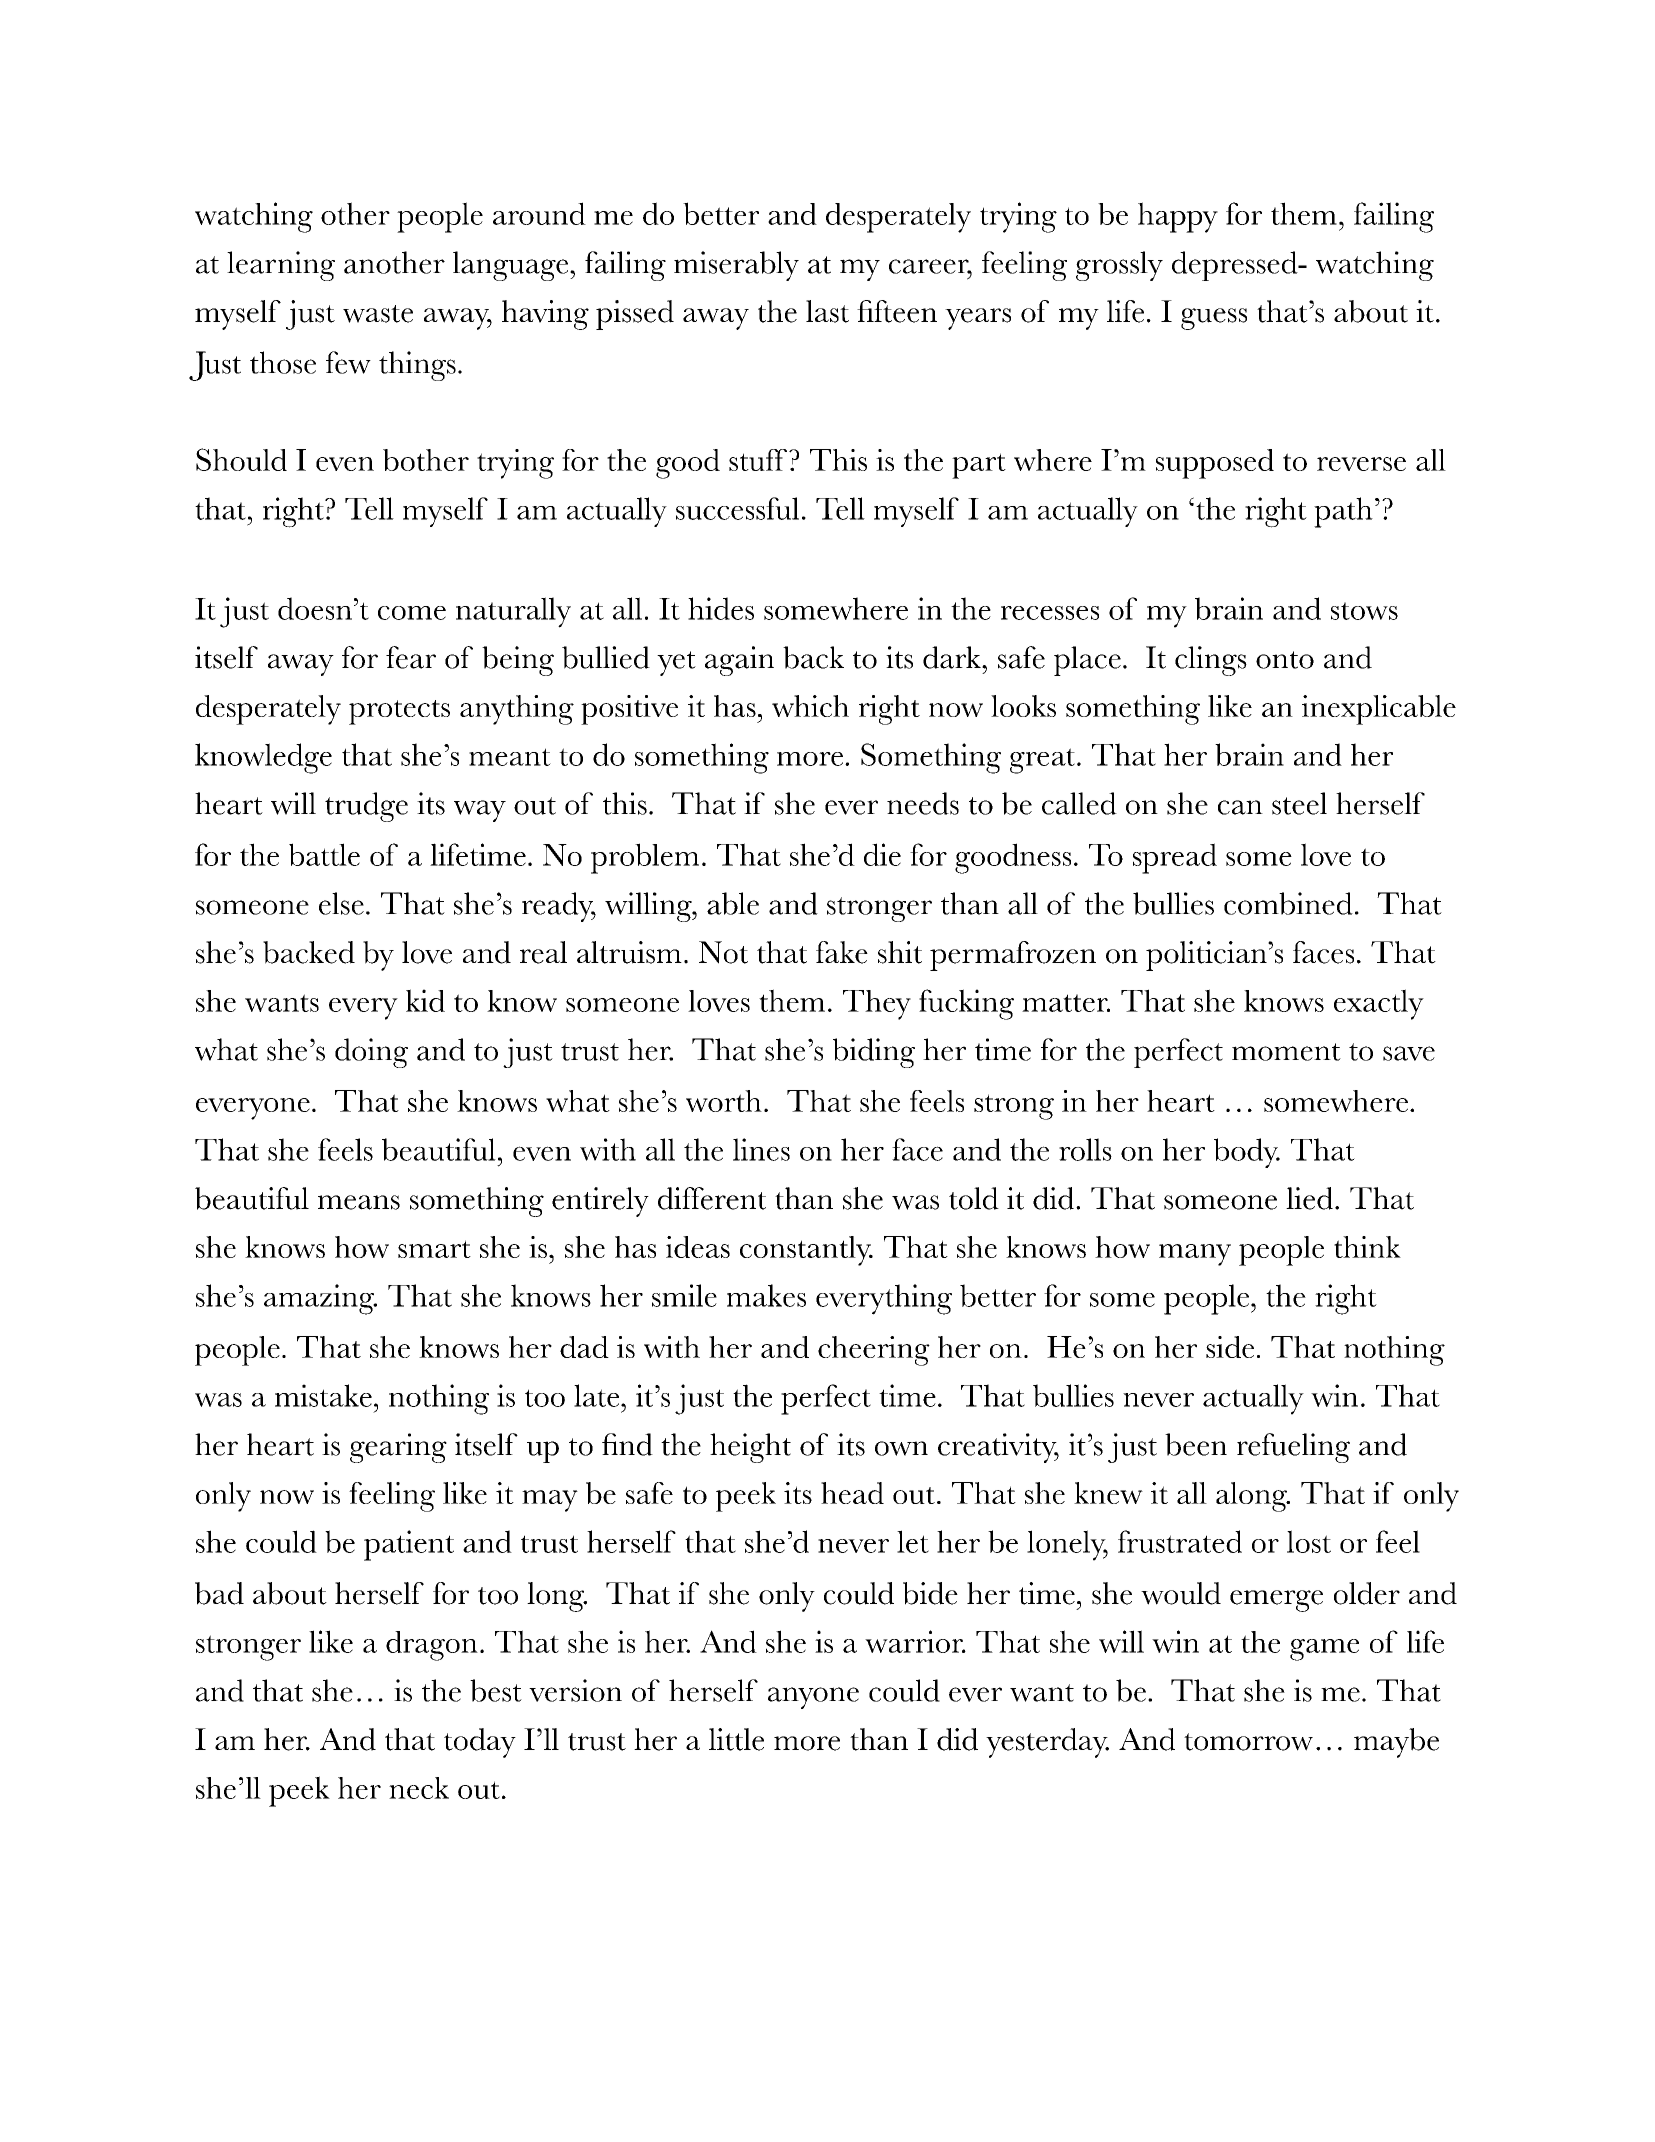 Image resolution: width=1655 pixels, height=2142 pixels. What do you see at coordinates (1248, 1742) in the image?
I see `tomorrow` at bounding box center [1248, 1742].
